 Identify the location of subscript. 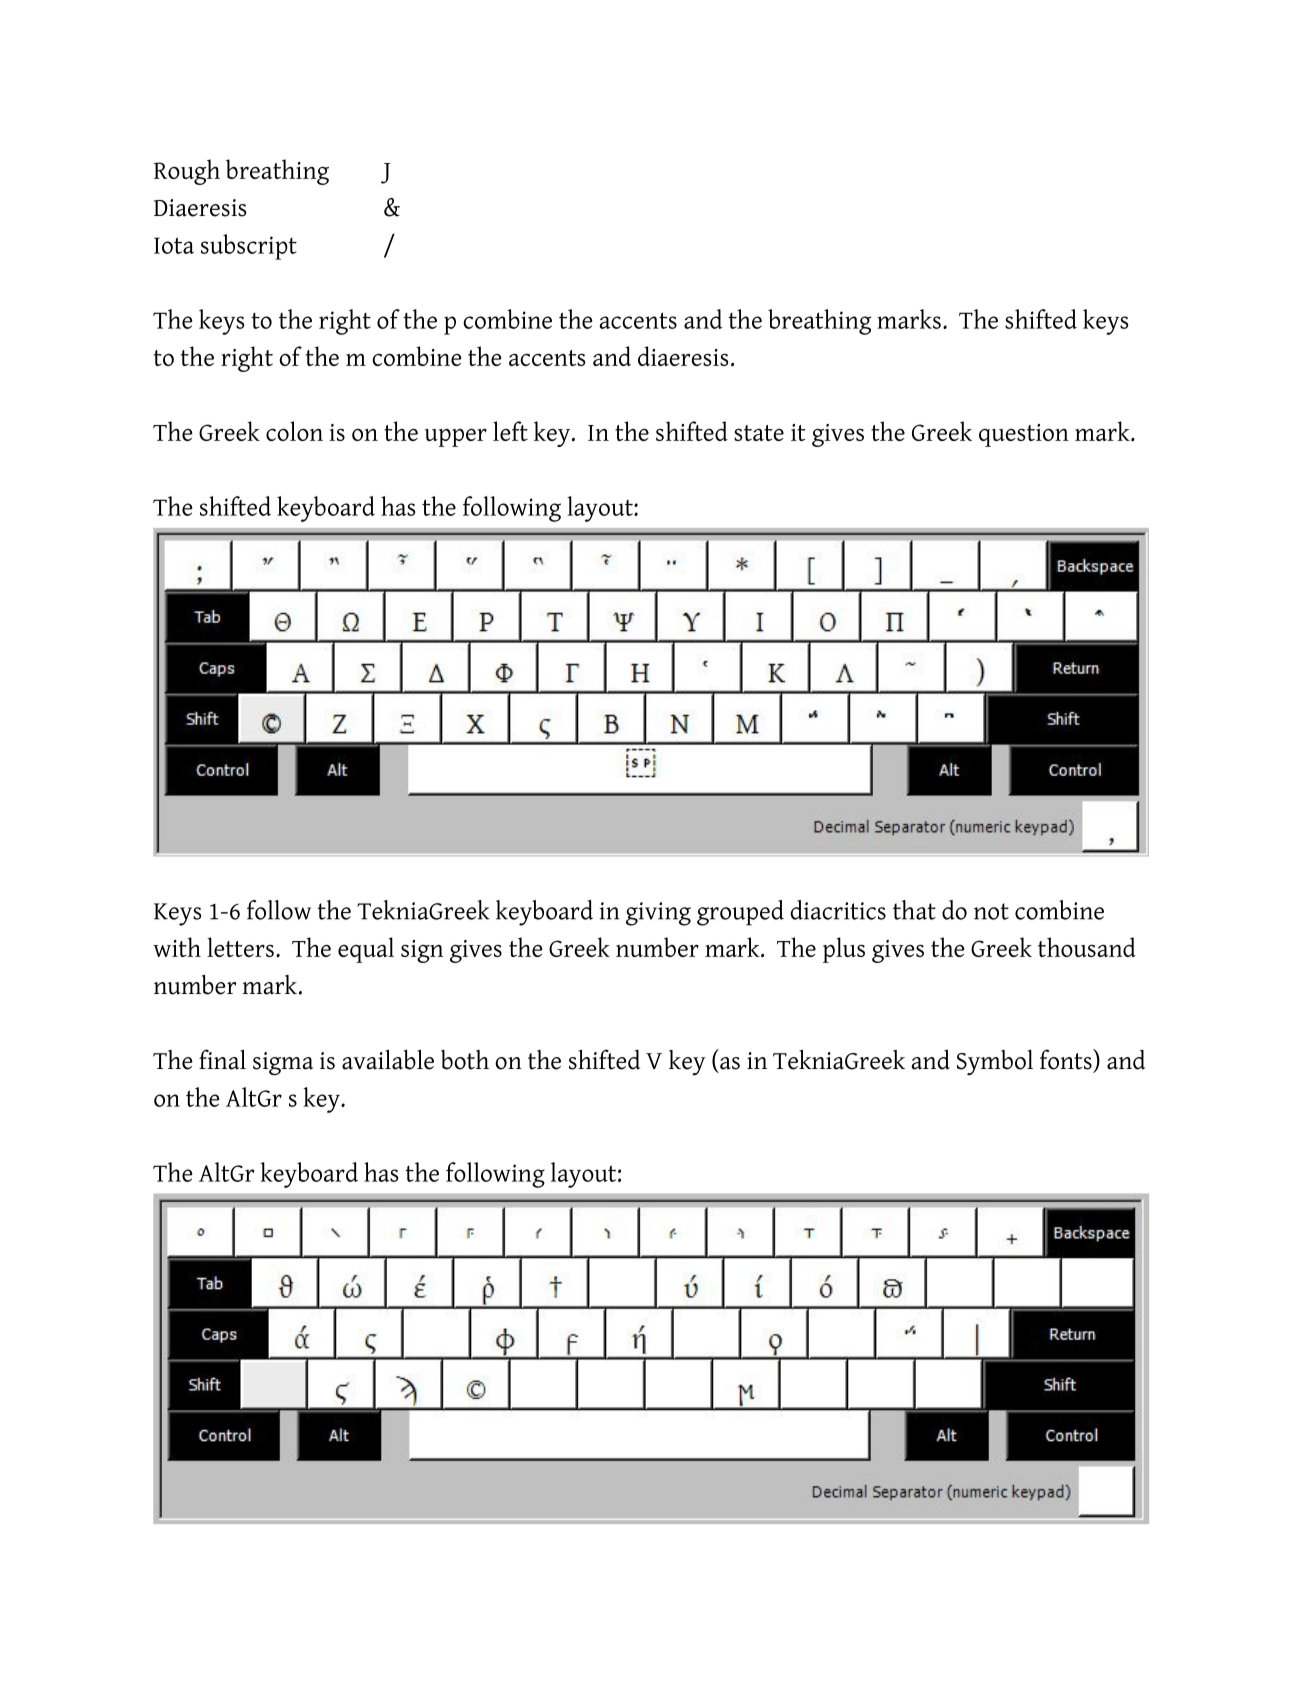
(249, 247).
